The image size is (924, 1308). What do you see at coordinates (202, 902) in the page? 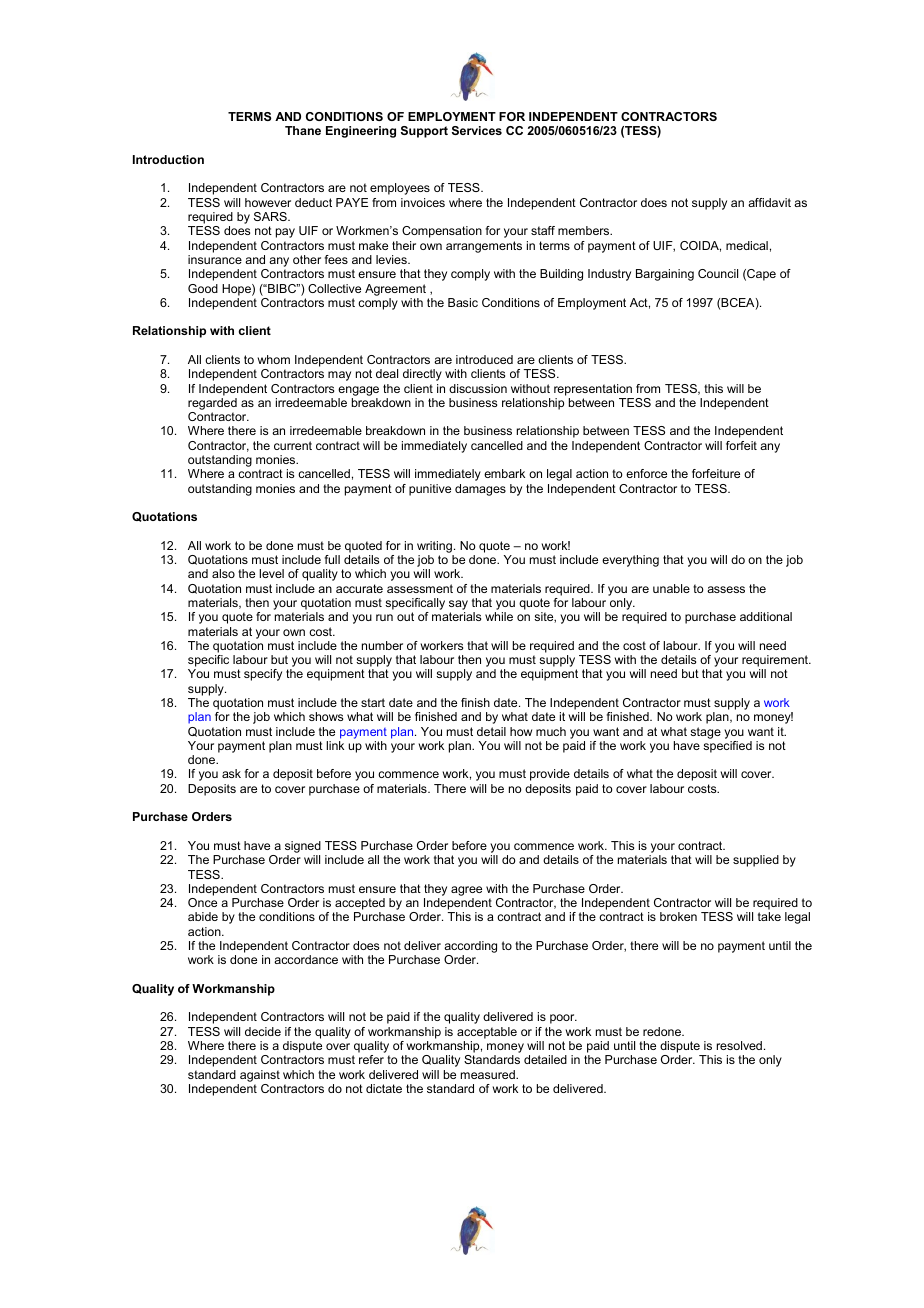
I see `Once` at bounding box center [202, 902].
